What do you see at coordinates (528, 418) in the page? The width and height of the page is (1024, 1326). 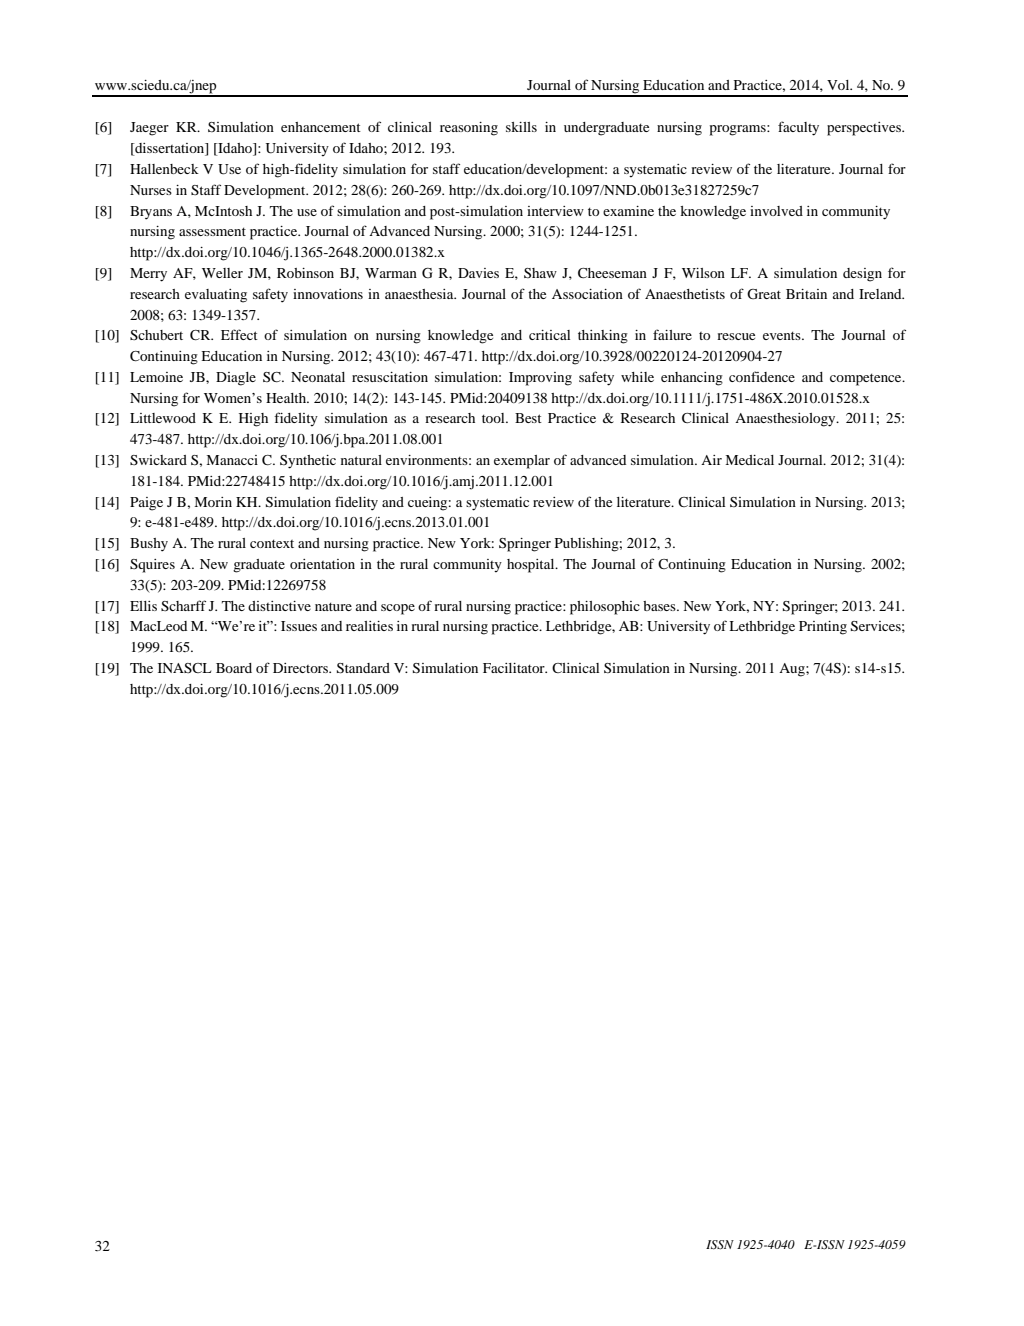 I see `Best` at bounding box center [528, 418].
